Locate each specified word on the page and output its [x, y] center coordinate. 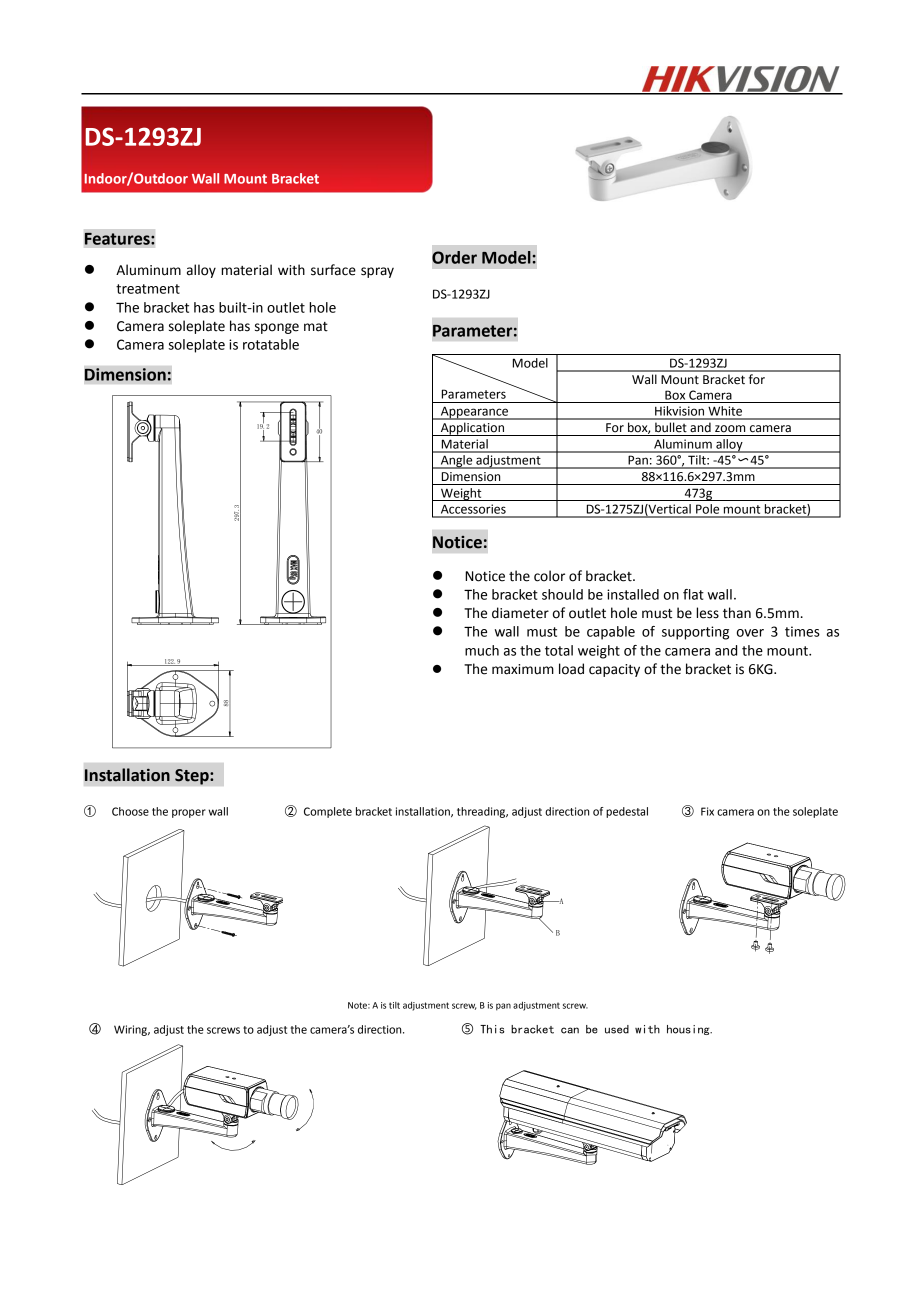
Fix [707, 811]
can [570, 1030]
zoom [730, 429]
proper [189, 813]
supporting [695, 633]
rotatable [271, 344]
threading [482, 812]
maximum [523, 669]
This [492, 1029]
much [482, 650]
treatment [148, 289]
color [549, 576]
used [617, 1029]
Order [454, 257]
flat [693, 594]
